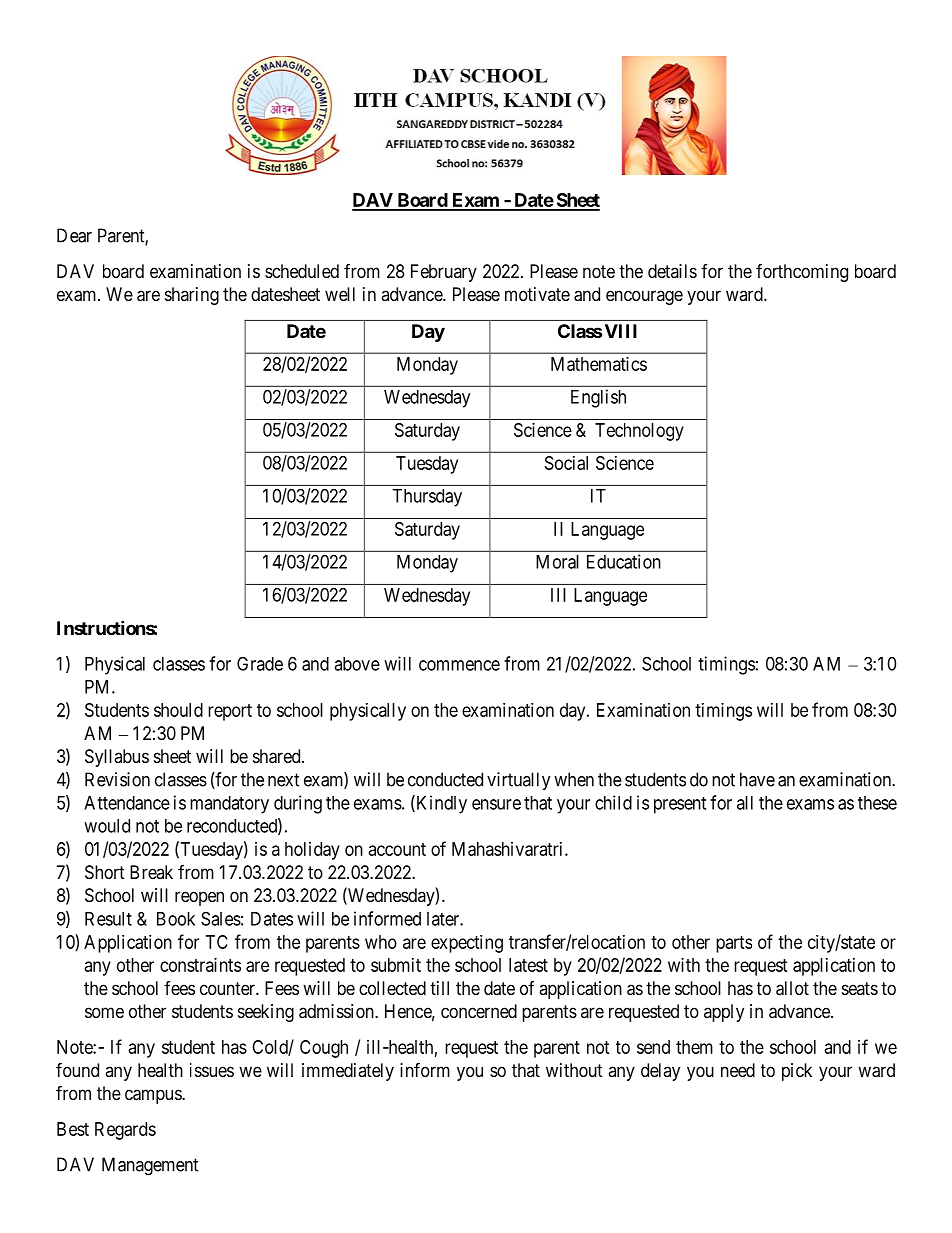  I want to click on Regards, so click(125, 1131).
